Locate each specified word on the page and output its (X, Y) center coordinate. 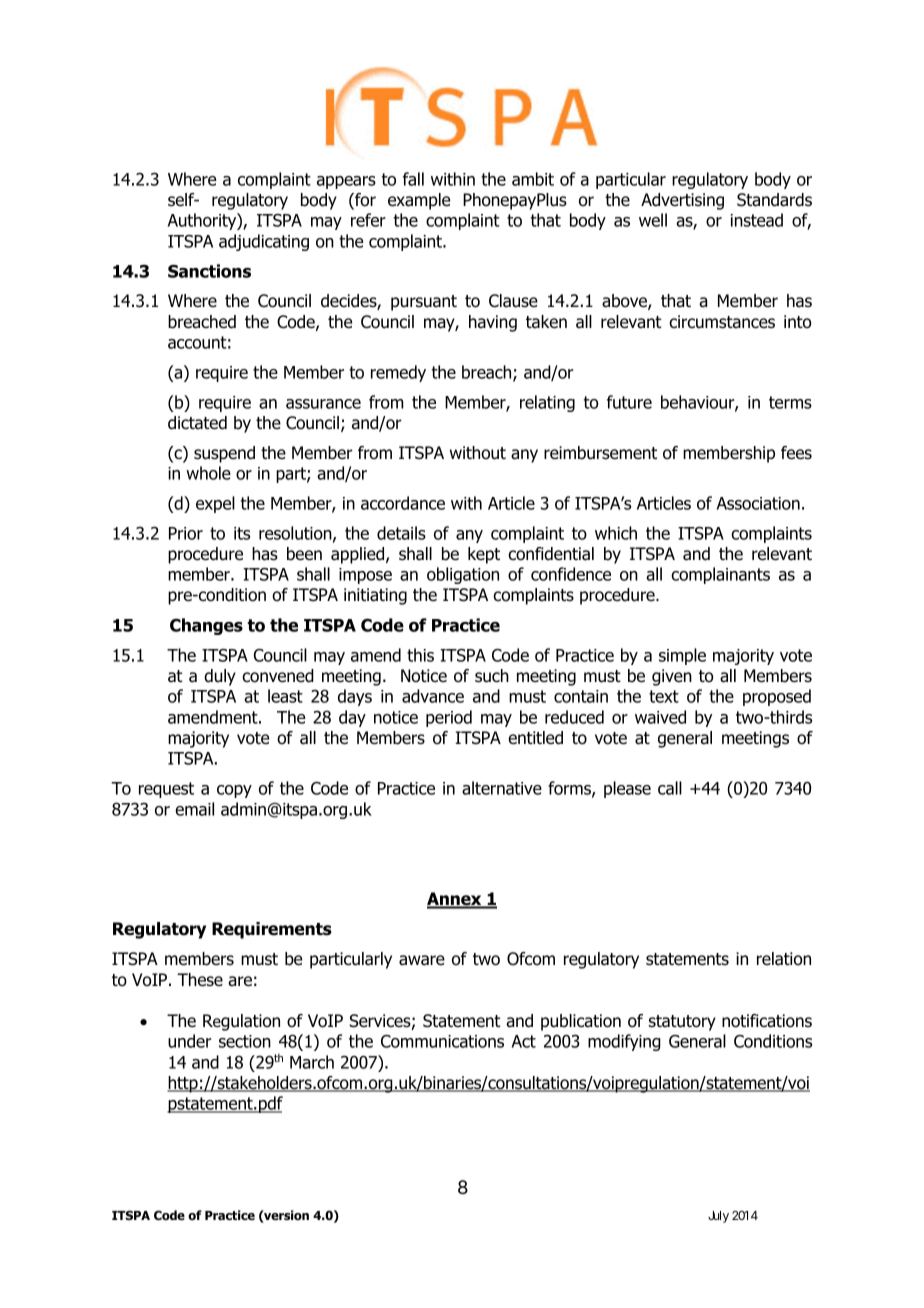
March (312, 1062)
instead (757, 220)
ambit (533, 179)
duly (220, 677)
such (492, 676)
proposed (777, 697)
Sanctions (209, 271)
